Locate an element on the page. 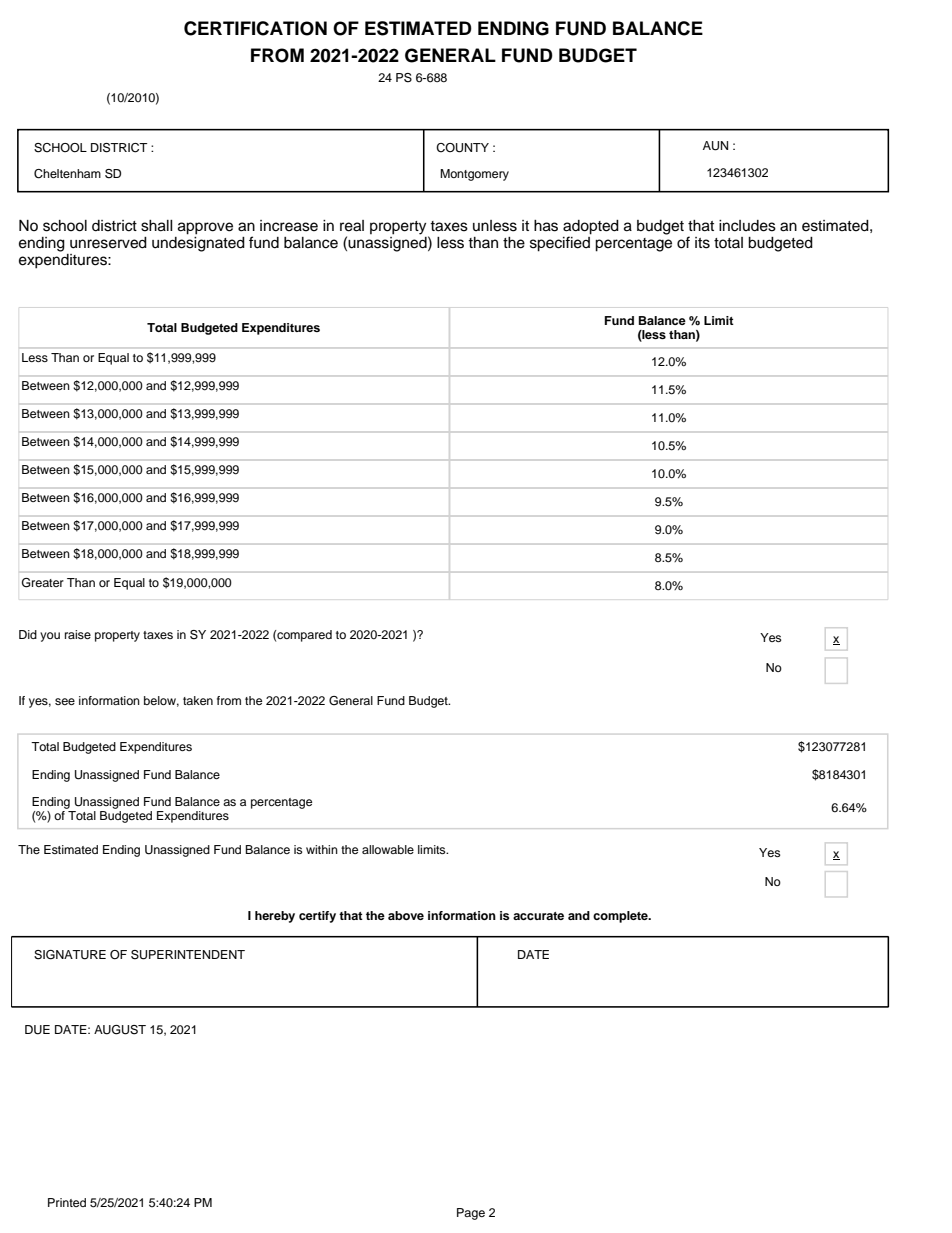 The width and height of the page is (952, 1233). CERTIFICATION is located at coordinates (255, 28).
